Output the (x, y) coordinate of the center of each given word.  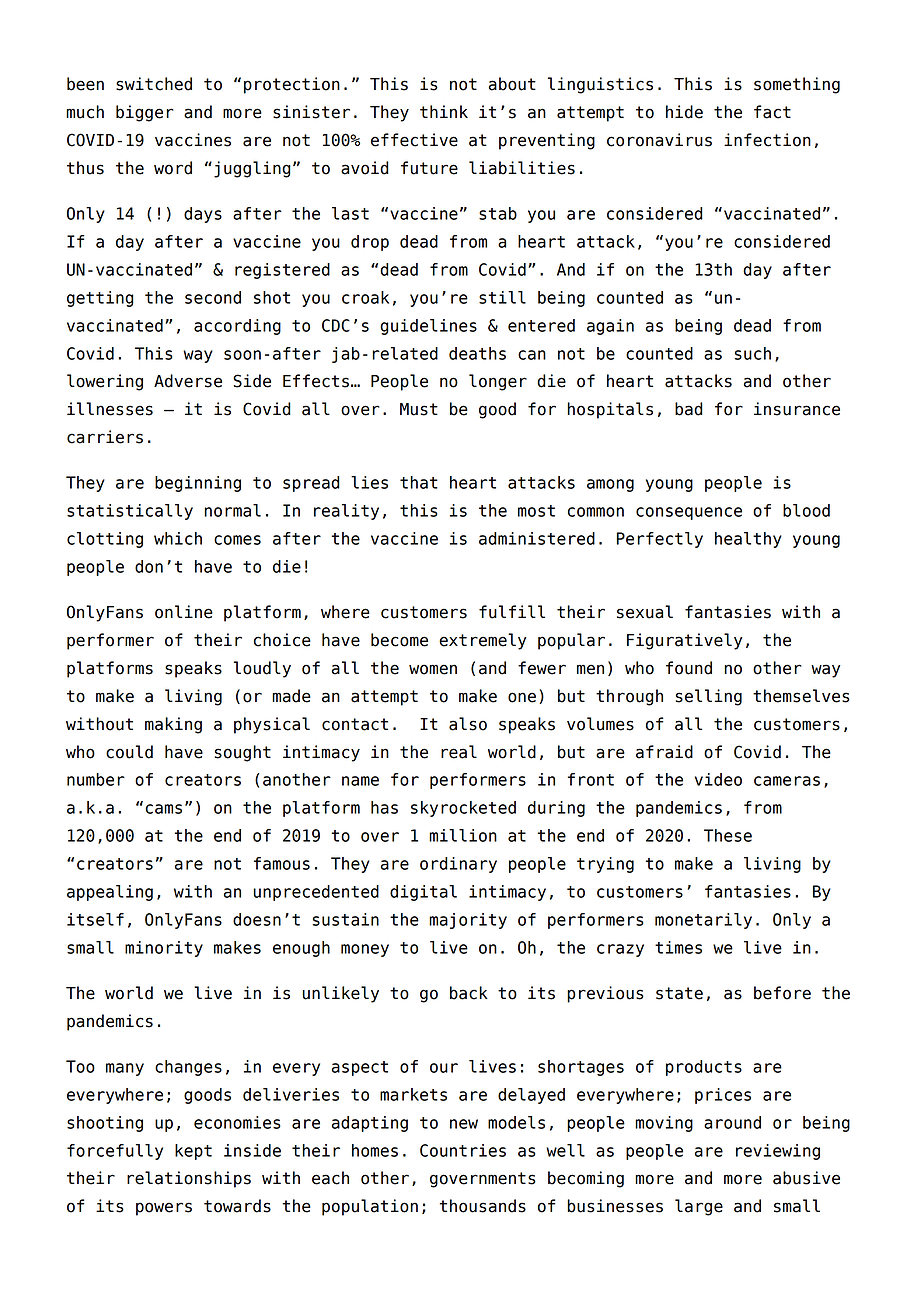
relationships (189, 1179)
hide (684, 112)
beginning (198, 484)
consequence (689, 513)
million (463, 835)
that (419, 482)
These (728, 835)
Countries (463, 1150)
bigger (145, 113)
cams (164, 809)
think (444, 111)
